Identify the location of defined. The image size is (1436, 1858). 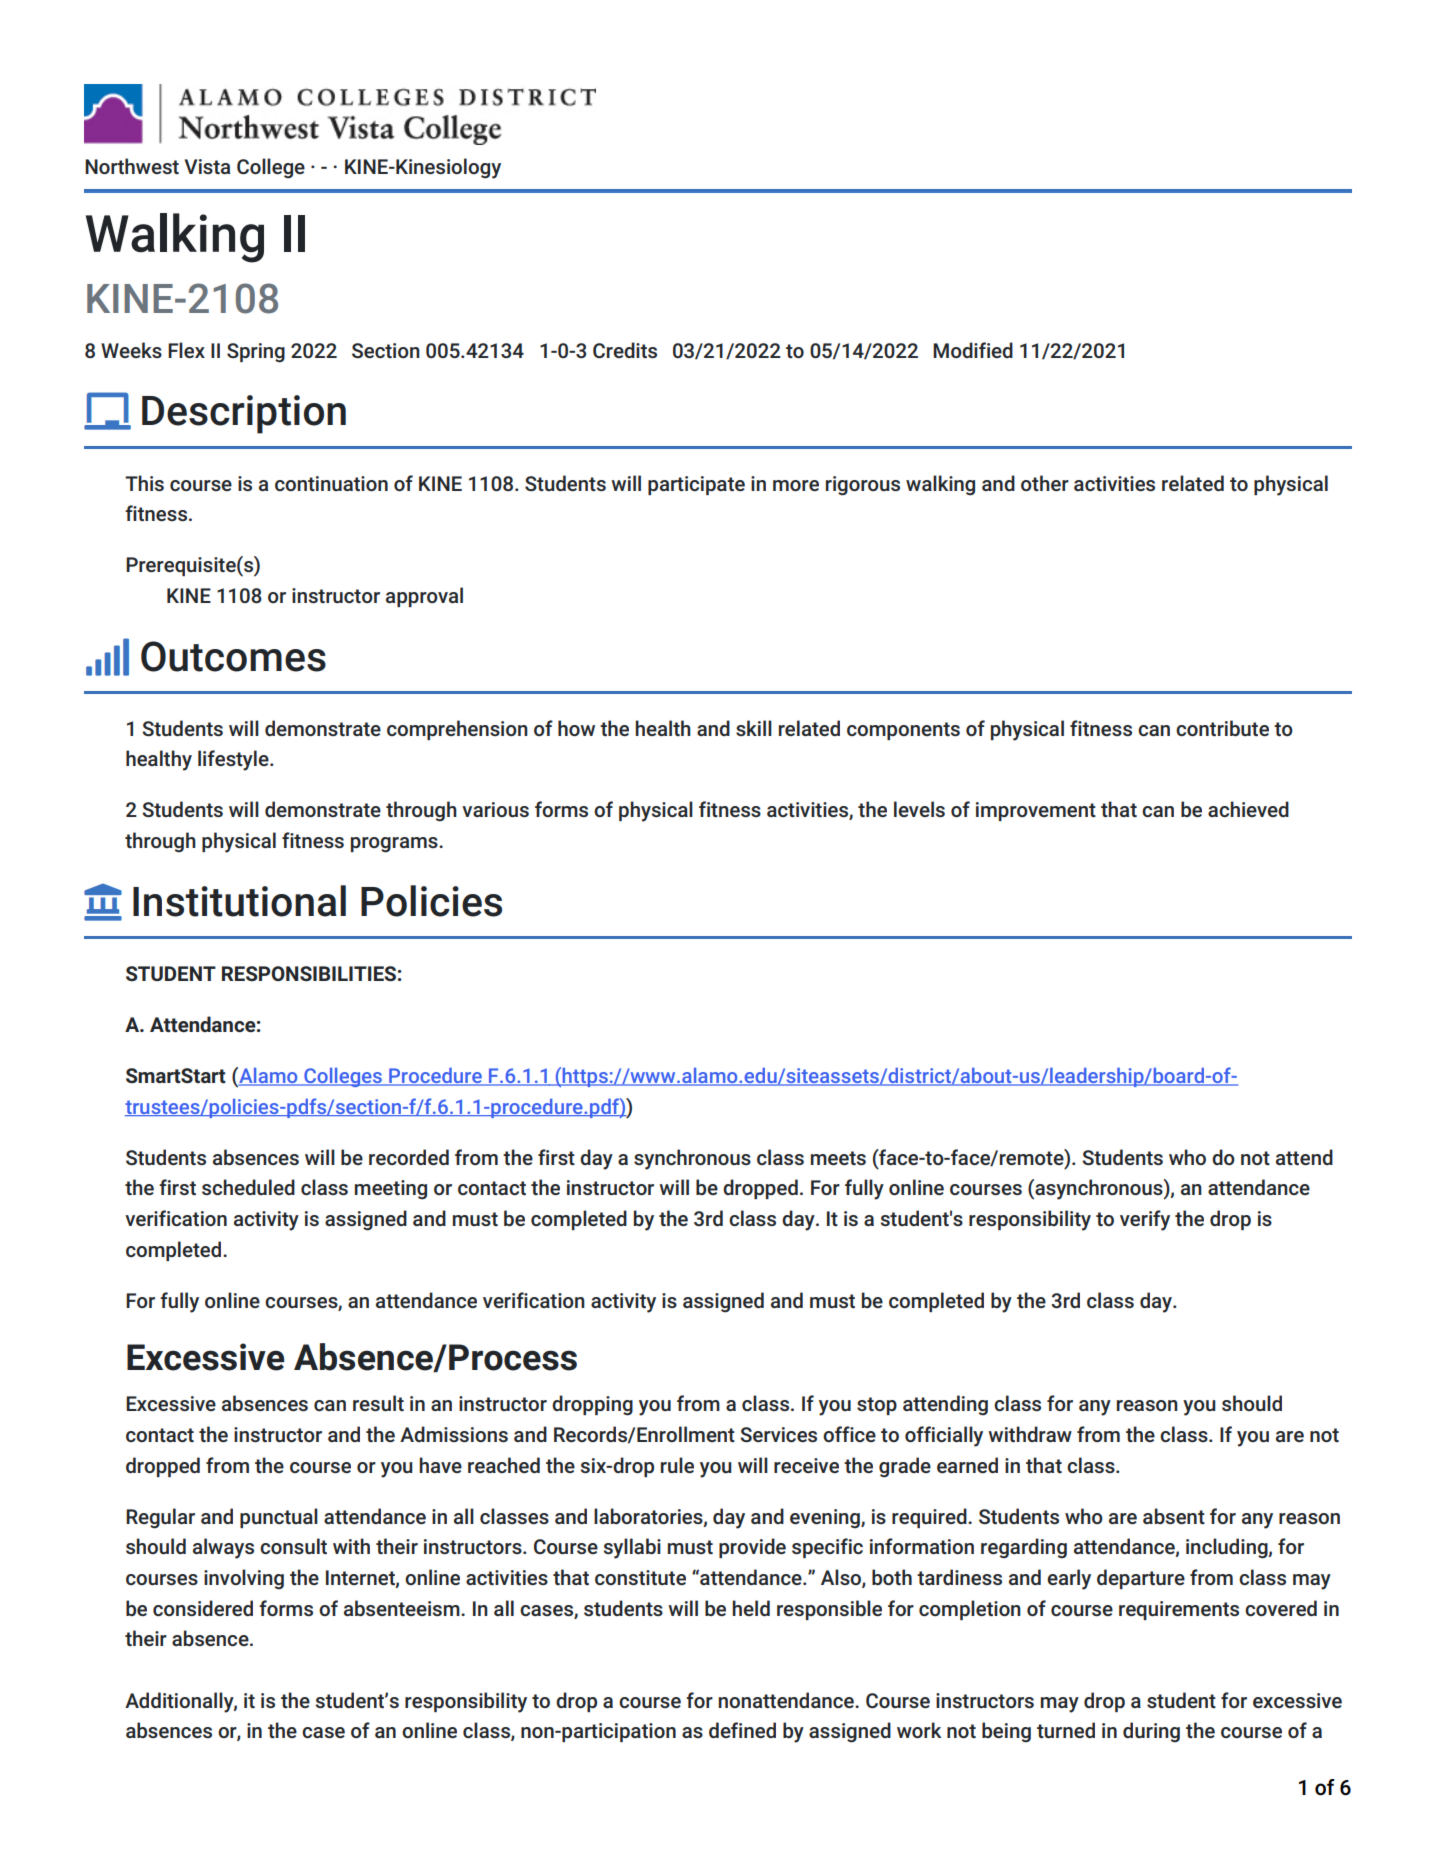
(742, 1730).
